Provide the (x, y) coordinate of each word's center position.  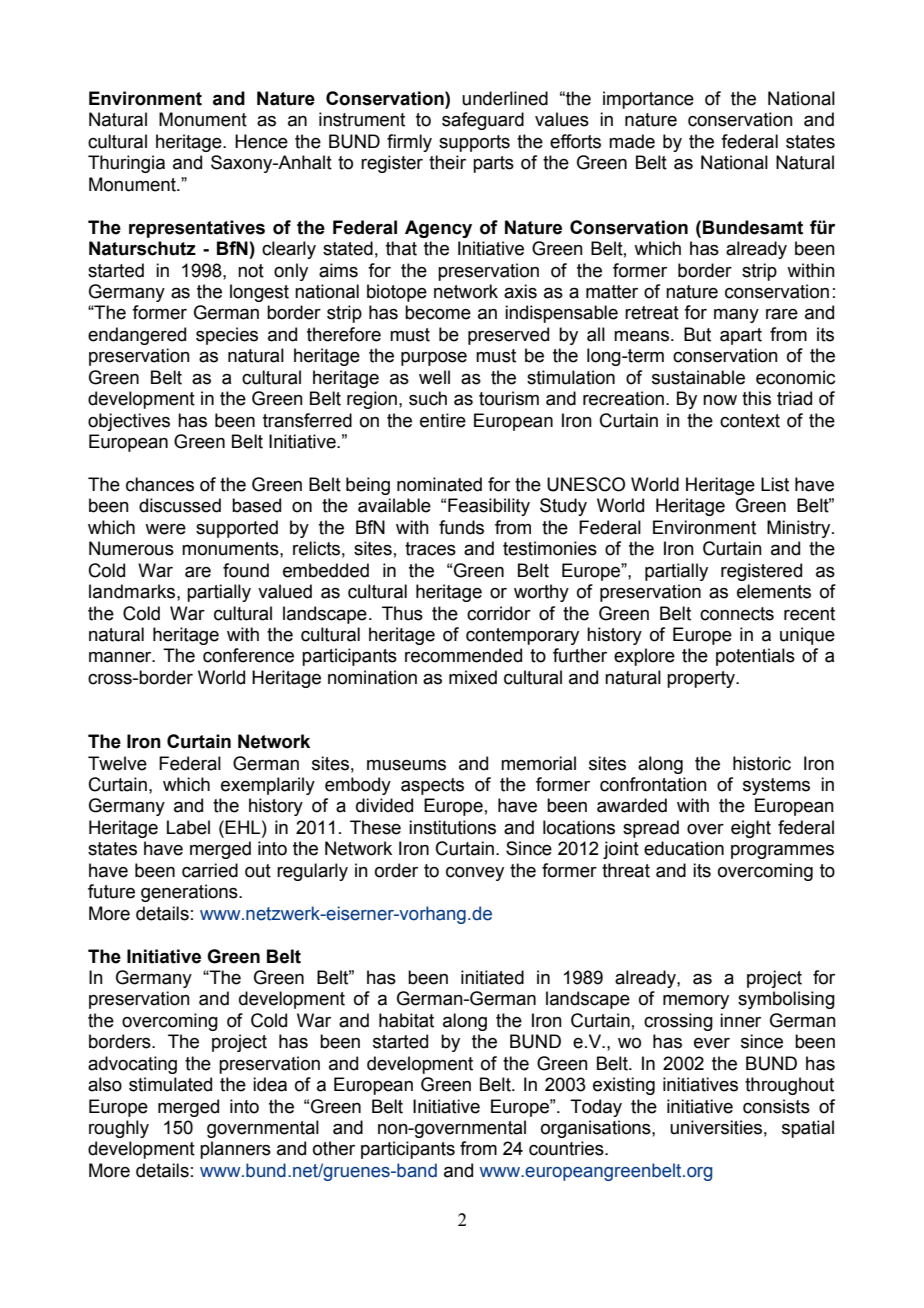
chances (160, 484)
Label (188, 827)
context (750, 421)
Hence (261, 141)
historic (762, 763)
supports (474, 143)
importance (648, 100)
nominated (439, 484)
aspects (432, 786)
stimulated (170, 1084)
